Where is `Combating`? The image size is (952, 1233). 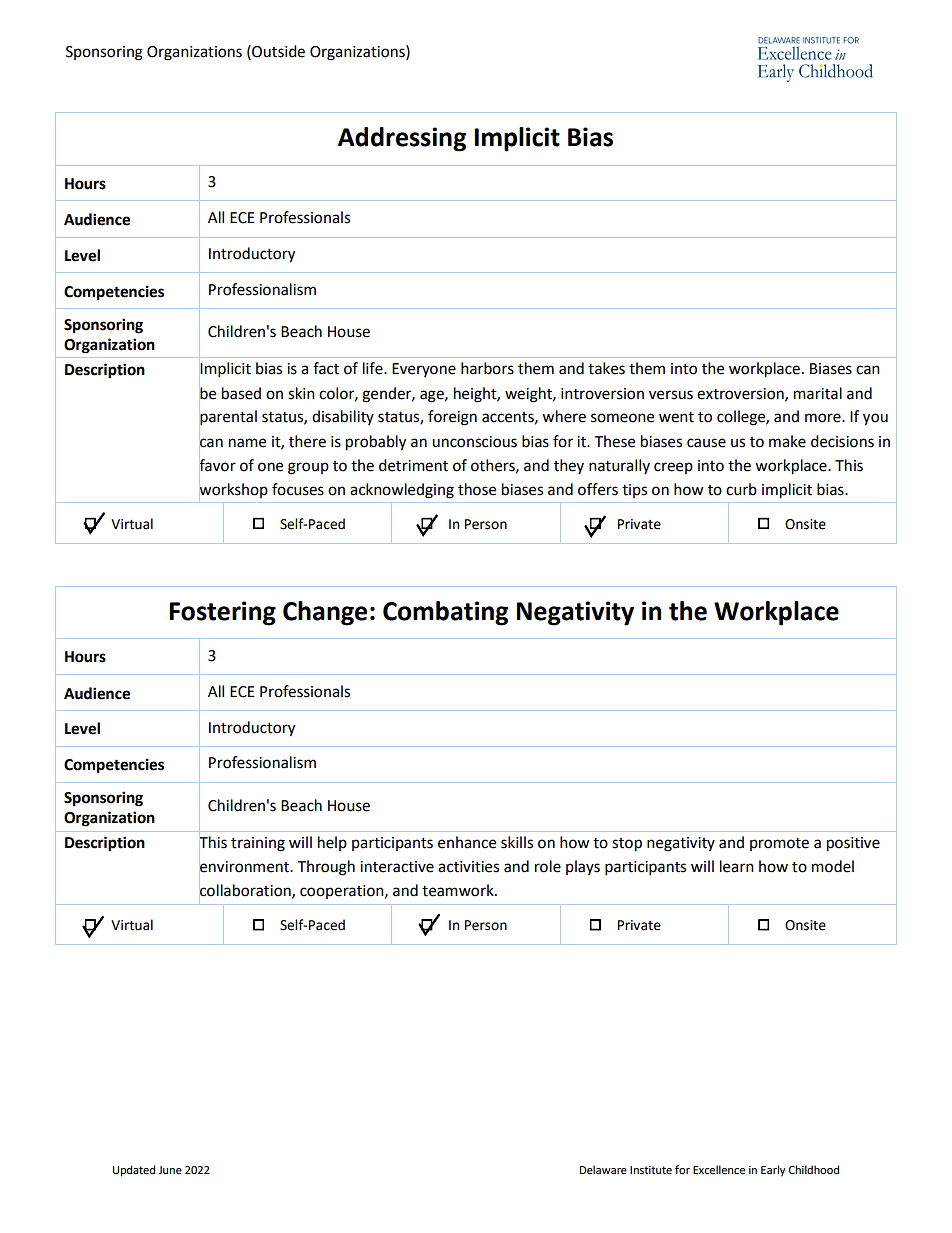 Combating is located at coordinates (445, 613).
